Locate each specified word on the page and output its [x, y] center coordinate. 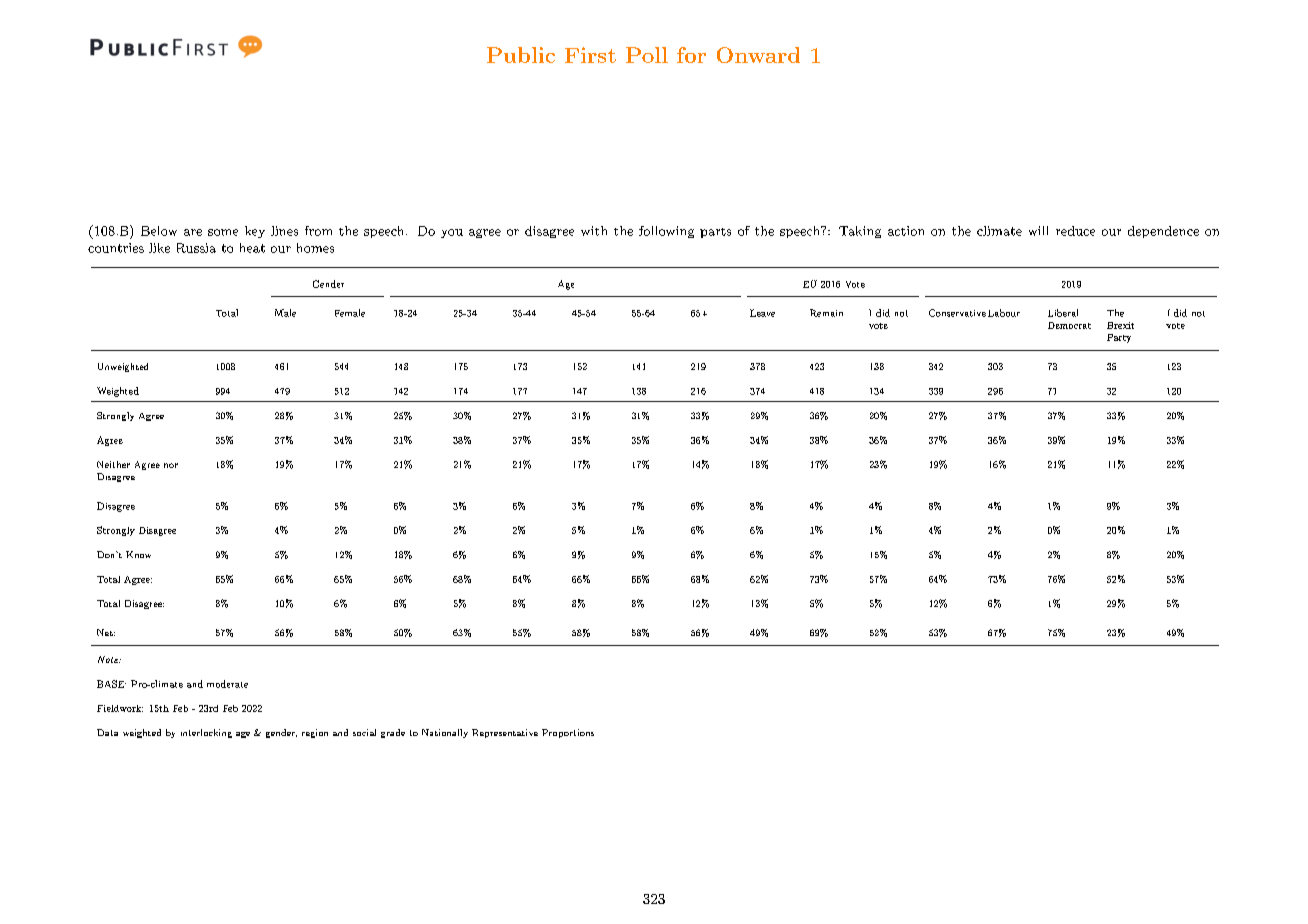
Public [521, 55]
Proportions [568, 733]
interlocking [206, 733]
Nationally [445, 733]
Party [1119, 338]
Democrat [1069, 325]
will [1038, 231]
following [666, 232]
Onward [758, 55]
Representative [505, 733]
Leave [762, 313]
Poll [647, 55]
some [223, 232]
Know [138, 554]
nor [171, 465]
